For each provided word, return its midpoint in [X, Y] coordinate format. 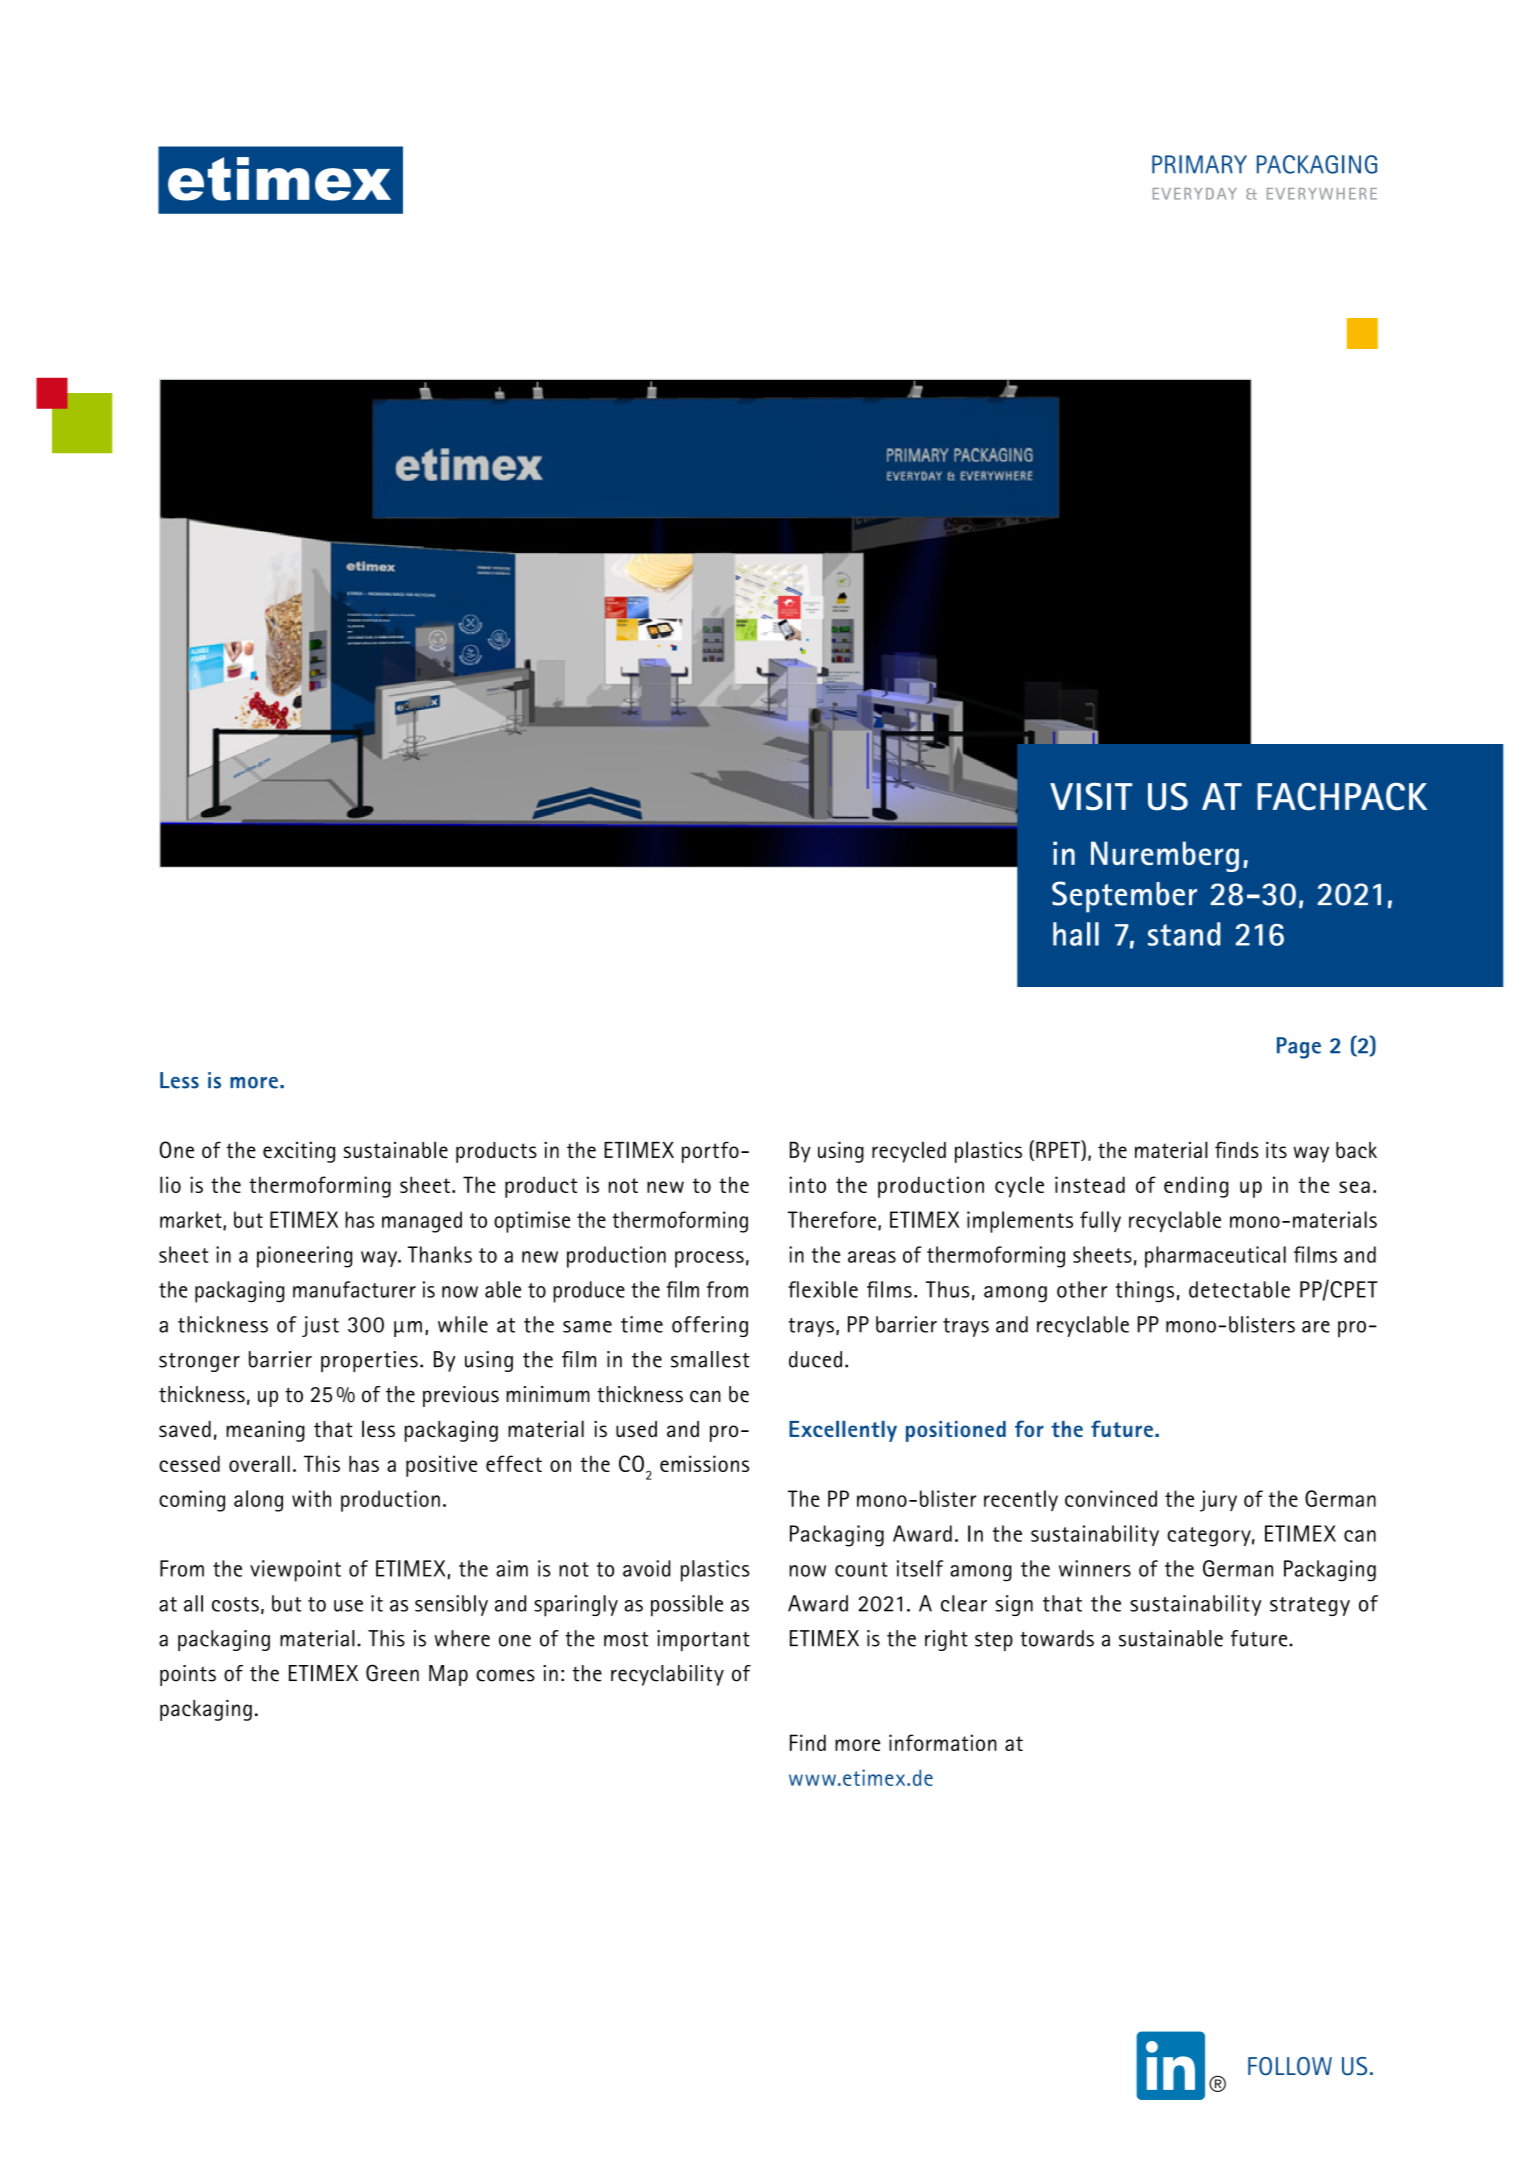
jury [1218, 1501]
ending [1196, 1187]
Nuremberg [1165, 856]
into [807, 1184]
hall [1076, 934]
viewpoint [295, 1571]
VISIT [1091, 796]
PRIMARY [1199, 164]
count [861, 1569]
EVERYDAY [1195, 194]
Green [392, 1673]
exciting [299, 1152]
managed [422, 1222]
